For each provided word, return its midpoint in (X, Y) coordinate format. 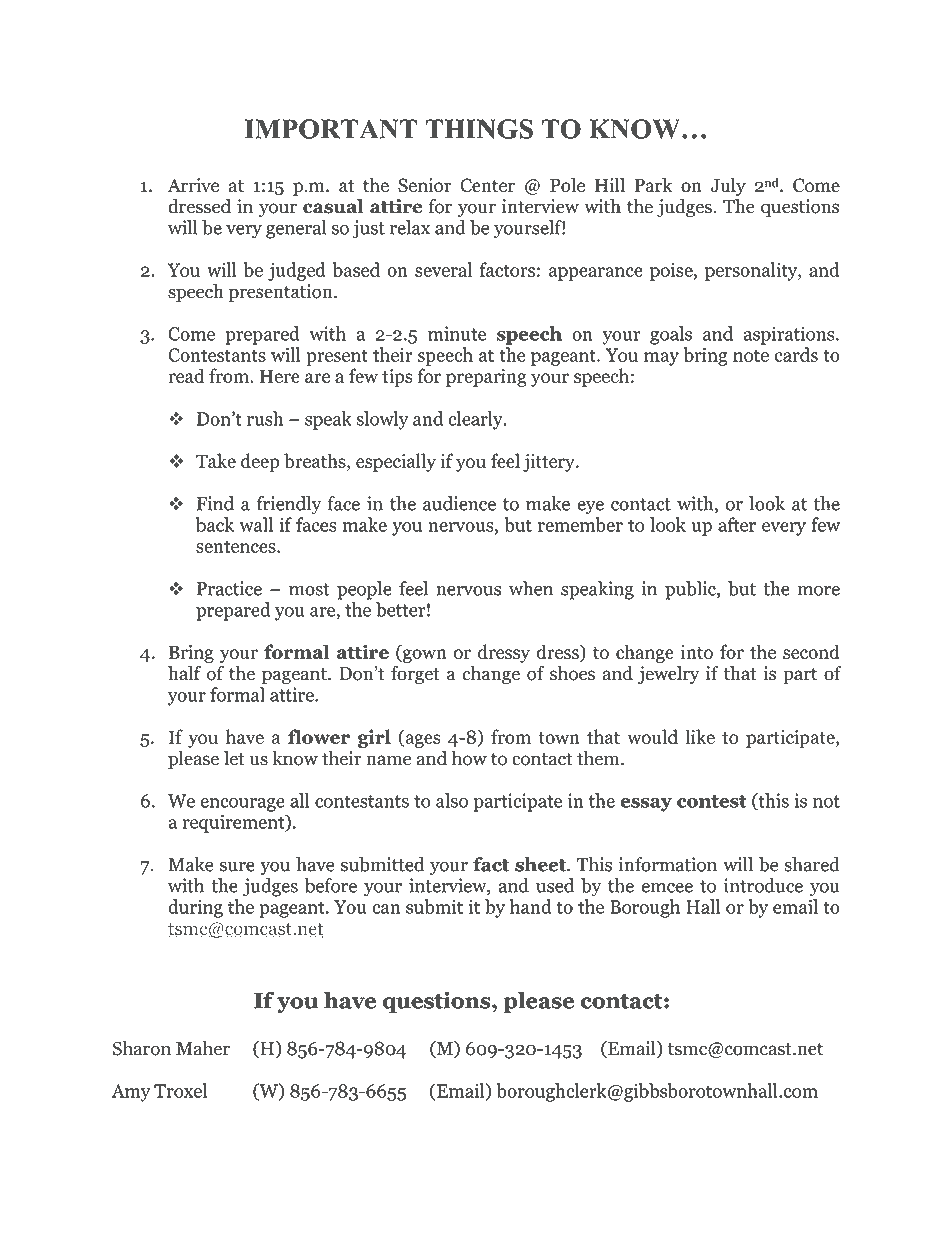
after (737, 524)
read (186, 375)
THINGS (479, 129)
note (751, 356)
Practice (229, 588)
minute (457, 333)
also (452, 800)
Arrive (193, 185)
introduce (763, 885)
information (668, 864)
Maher (203, 1048)
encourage (242, 805)
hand (531, 906)
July (728, 186)
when (531, 588)
